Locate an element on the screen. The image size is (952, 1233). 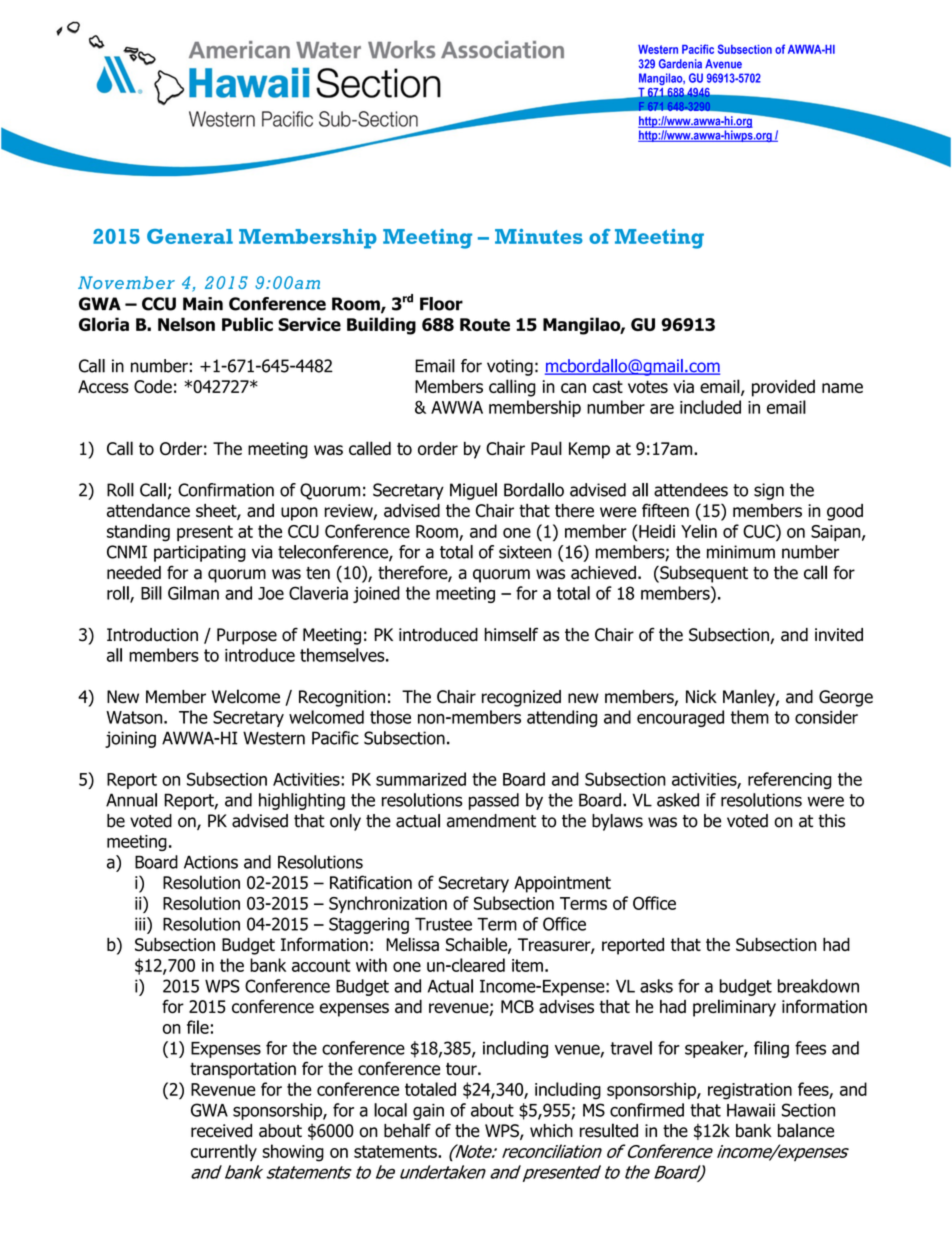
Actions is located at coordinates (211, 862).
